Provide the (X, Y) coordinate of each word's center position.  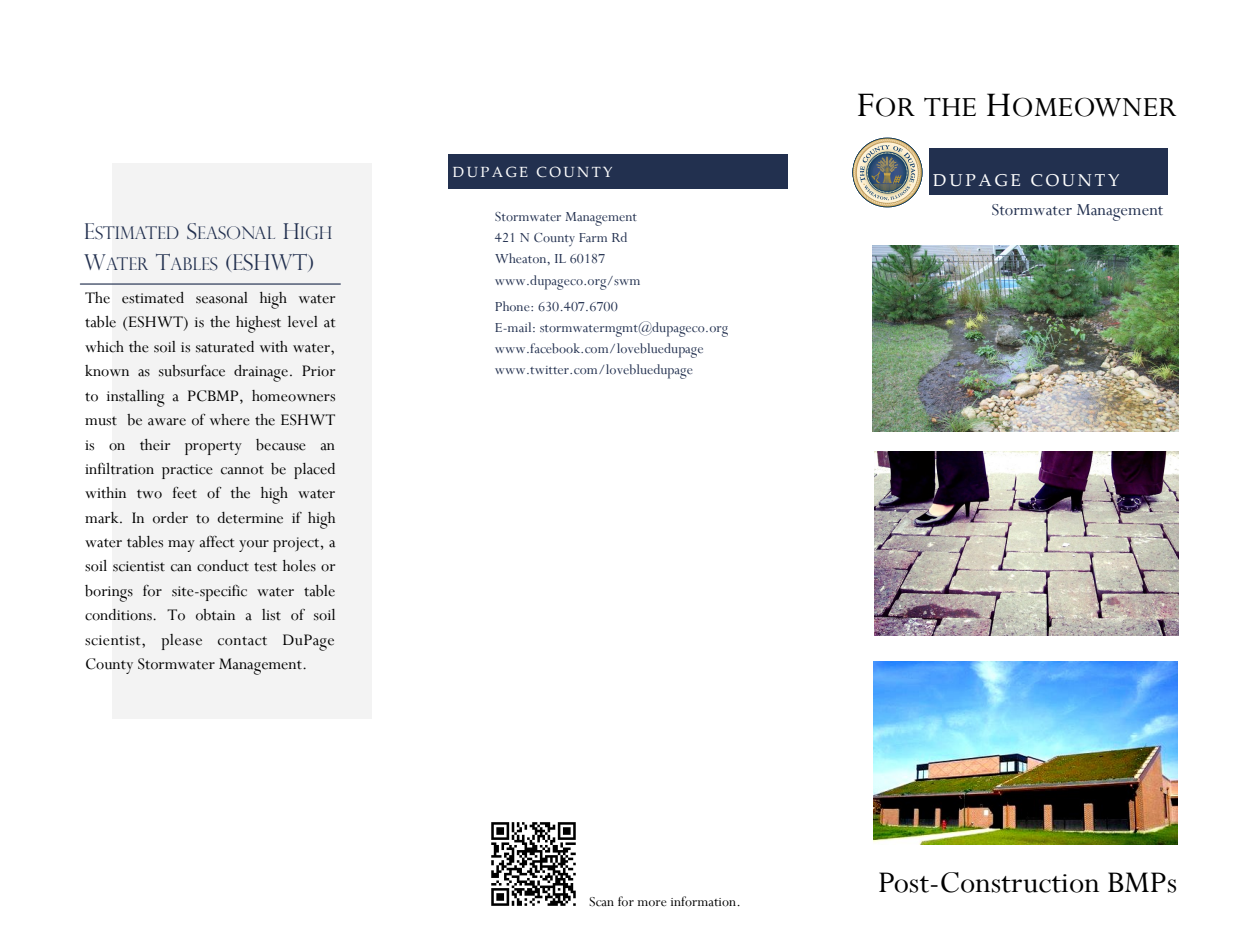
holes (299, 566)
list (271, 614)
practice (187, 471)
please (181, 642)
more (652, 903)
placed (314, 471)
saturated (225, 347)
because (281, 445)
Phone (513, 306)
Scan (601, 902)
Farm (593, 237)
